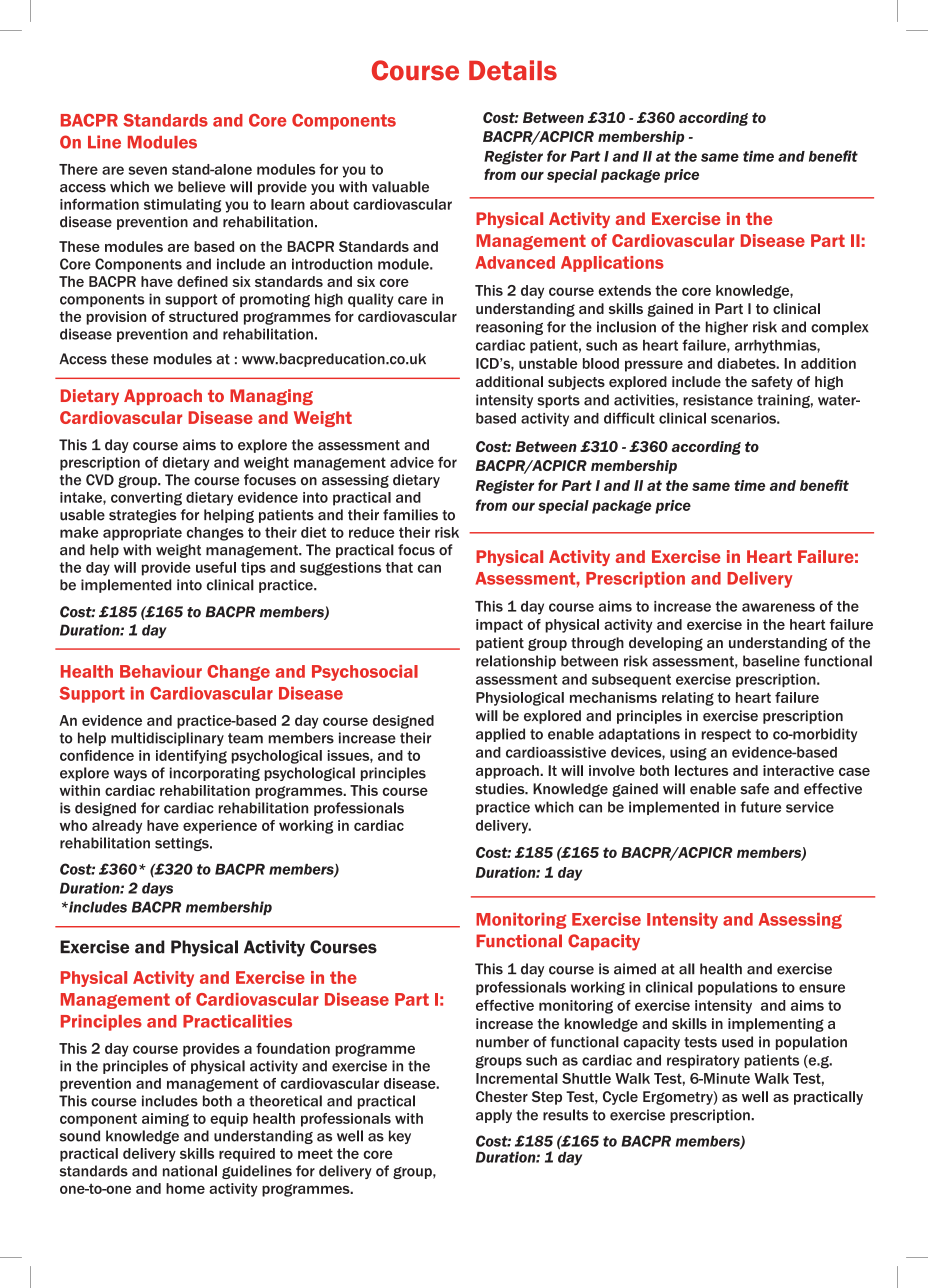 The width and height of the screenshot is (928, 1288). I want to click on apply, so click(494, 1116).
